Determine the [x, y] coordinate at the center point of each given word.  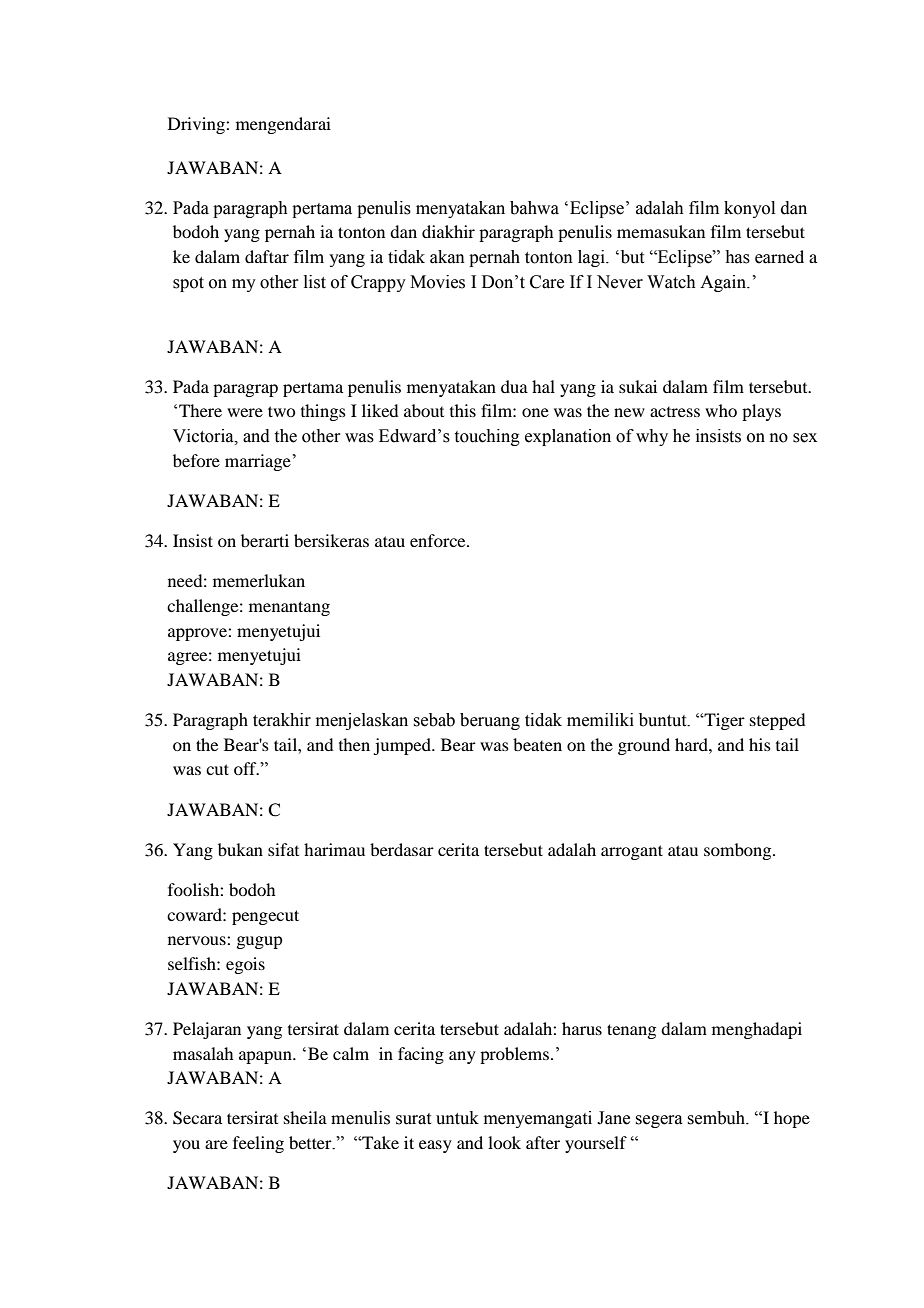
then [354, 744]
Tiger [723, 721]
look [504, 1142]
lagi [592, 258]
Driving [197, 125]
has [737, 257]
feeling [258, 1144]
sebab [434, 720]
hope [792, 1119]
